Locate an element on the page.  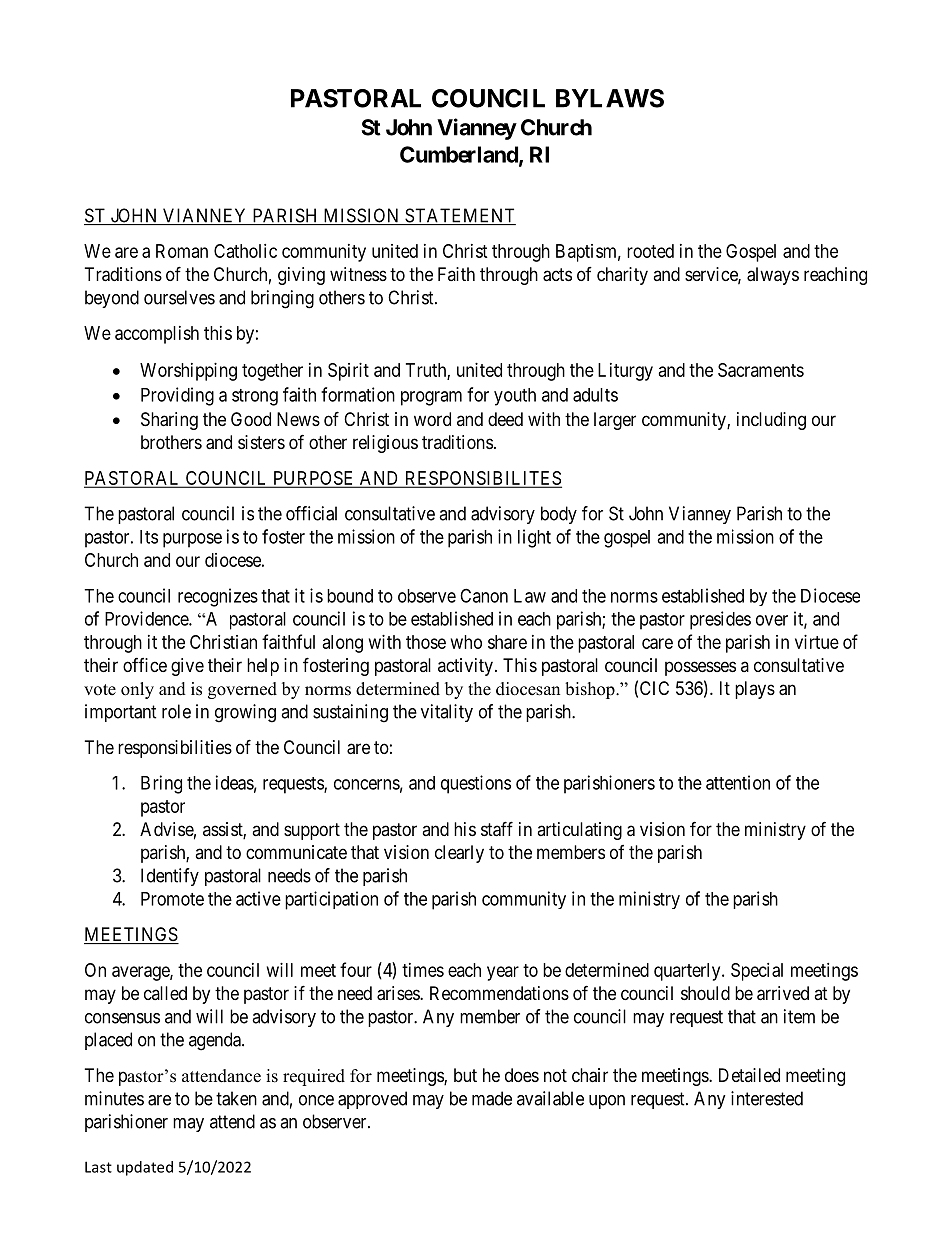
updated is located at coordinates (145, 1168).
